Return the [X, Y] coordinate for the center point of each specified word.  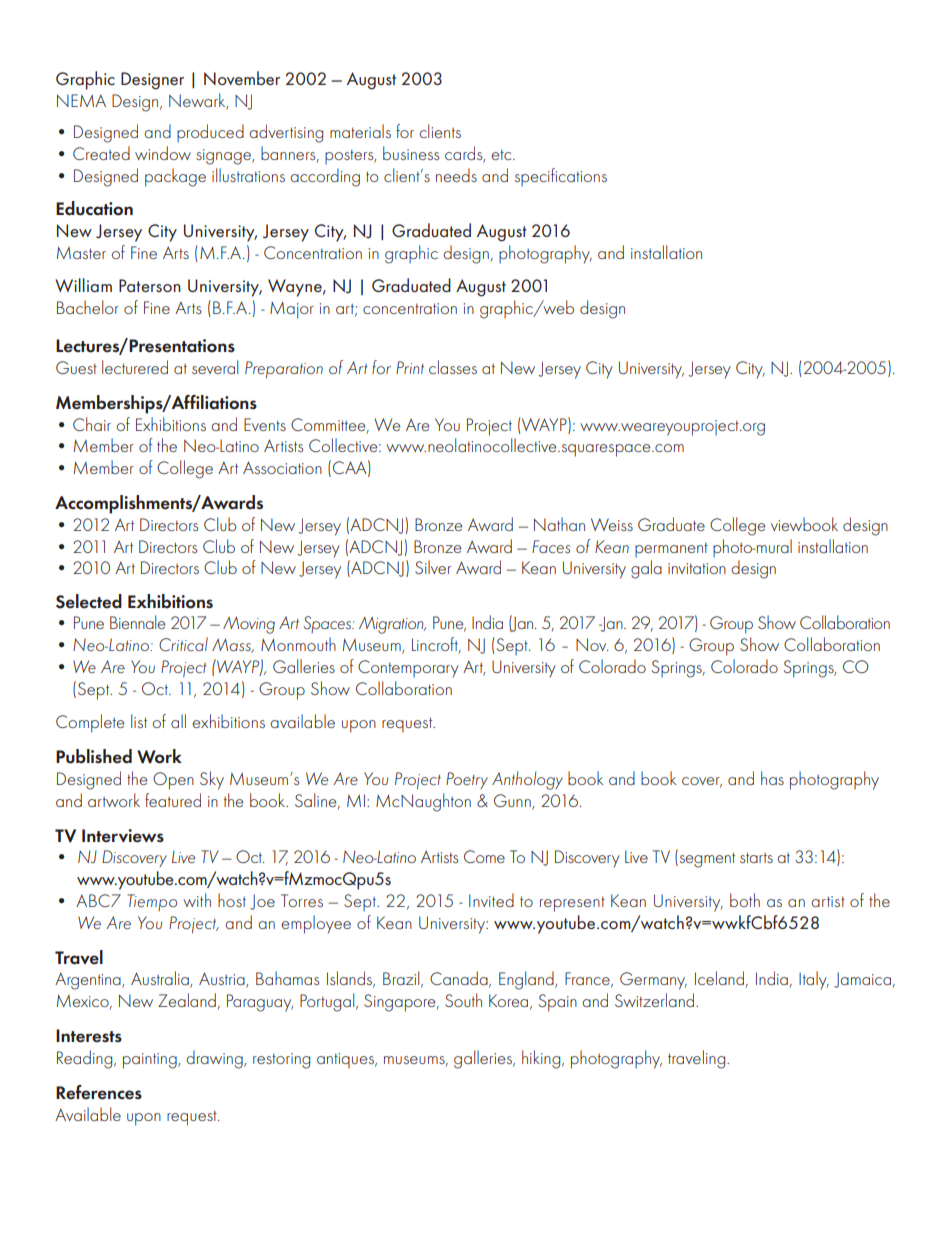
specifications [561, 177]
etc [502, 155]
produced [210, 133]
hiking [542, 1059]
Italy [814, 980]
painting [151, 1061]
